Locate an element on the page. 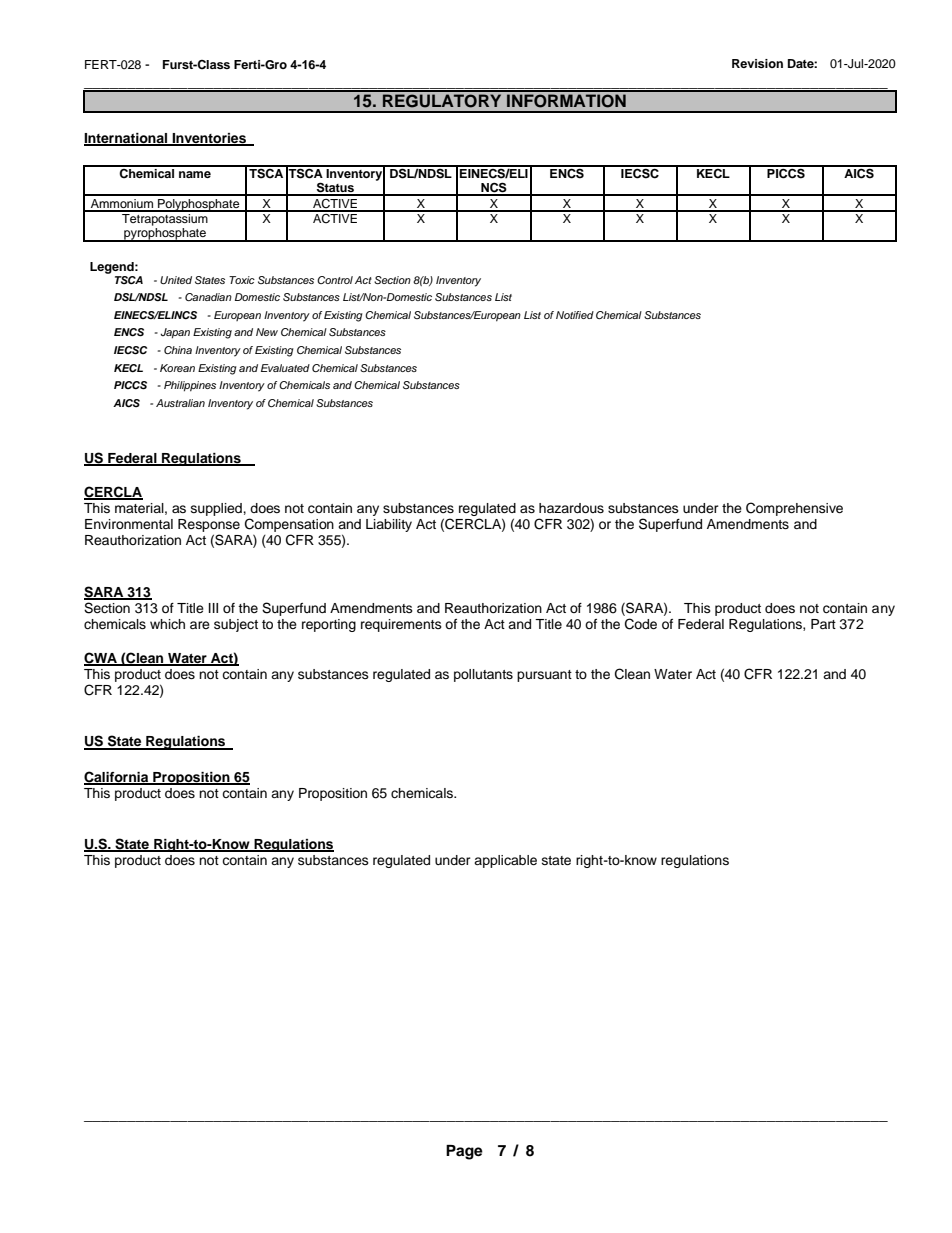 This document has width=952, height=1233. requirements is located at coordinates (401, 625).
